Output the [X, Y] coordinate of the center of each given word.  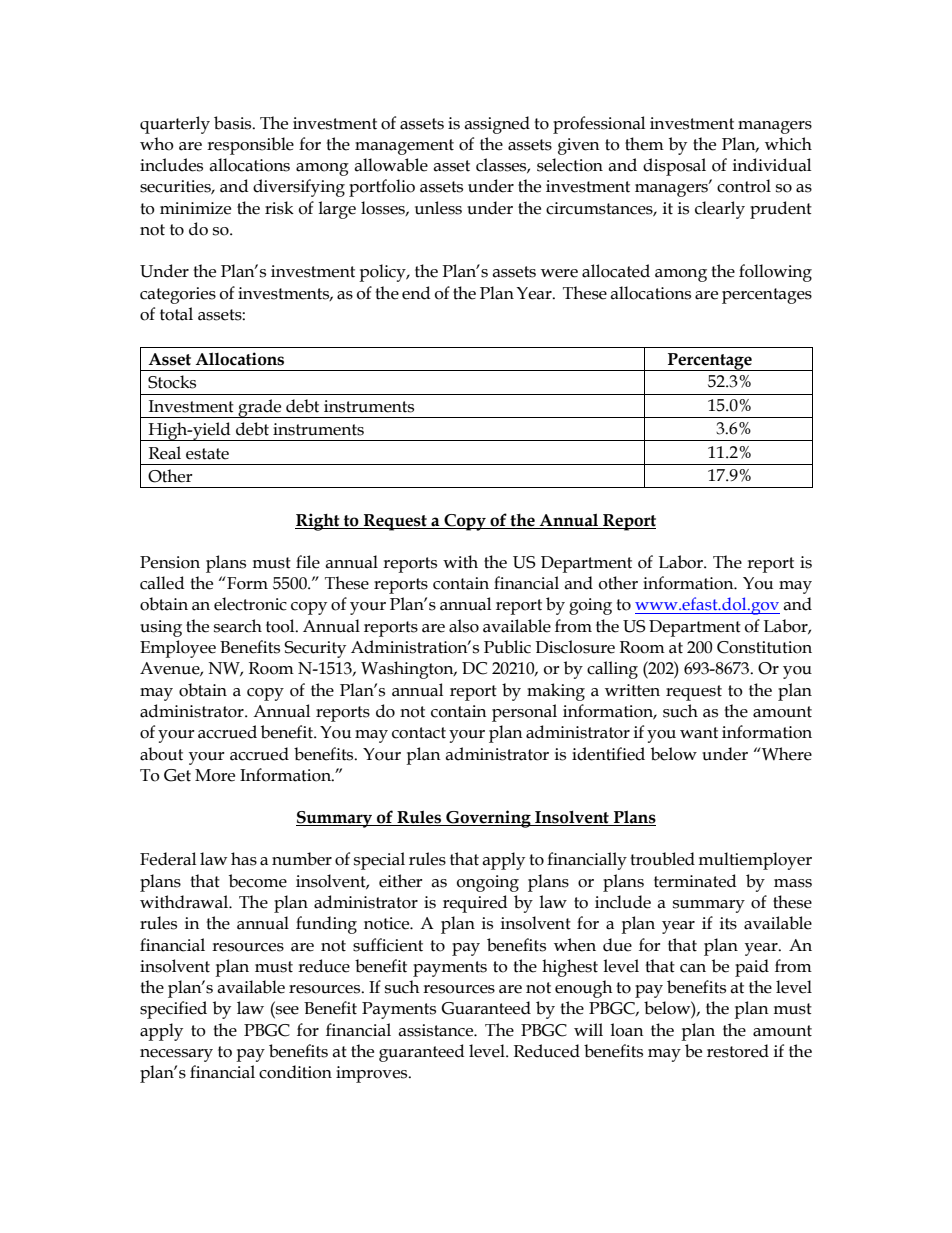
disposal [674, 167]
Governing [488, 819]
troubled [662, 859]
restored [738, 1051]
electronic [250, 604]
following [775, 273]
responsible [250, 146]
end [416, 293]
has [244, 859]
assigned [497, 125]
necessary [176, 1055]
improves [373, 1074]
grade [260, 408]
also [464, 626]
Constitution [764, 647]
